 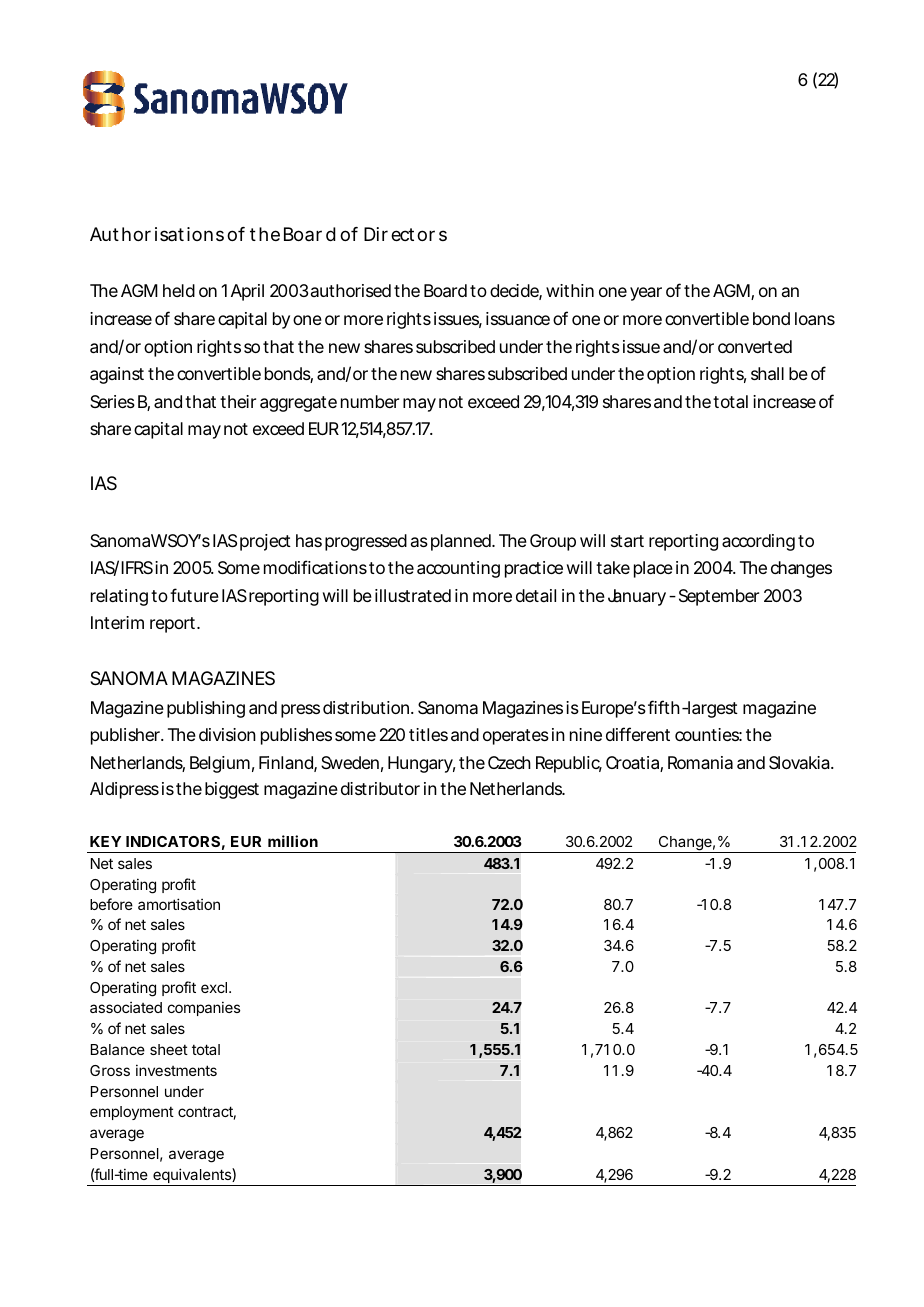 What do you see at coordinates (405, 234) in the screenshot?
I see `Directors` at bounding box center [405, 234].
